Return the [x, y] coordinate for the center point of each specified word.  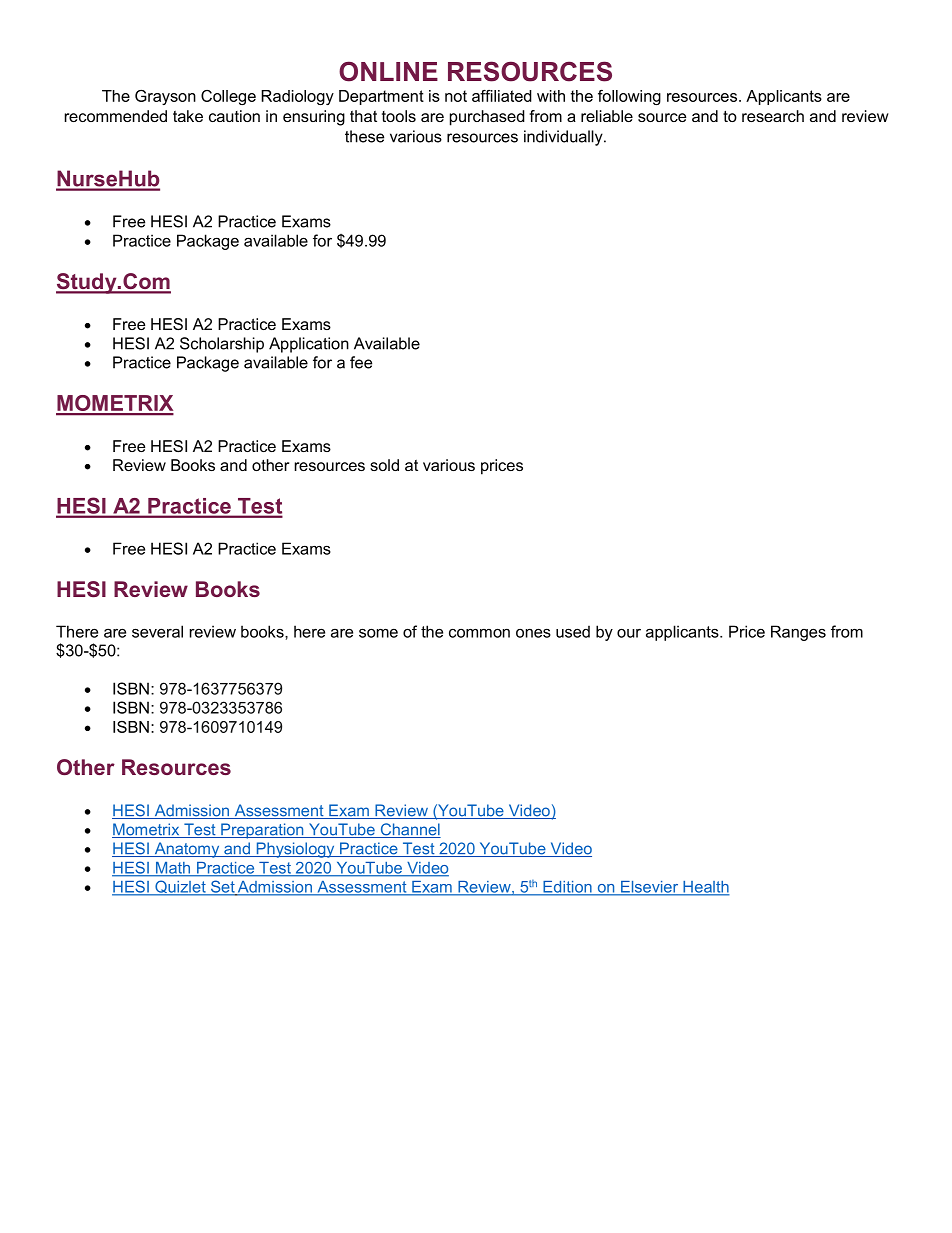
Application [309, 345]
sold [384, 465]
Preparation [262, 831]
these [364, 136]
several [157, 631]
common [479, 633]
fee [361, 362]
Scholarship [222, 345]
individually [564, 138]
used [573, 631]
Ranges [798, 633]
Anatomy [187, 850]
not [456, 96]
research [773, 116]
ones [533, 633]
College [228, 97]
